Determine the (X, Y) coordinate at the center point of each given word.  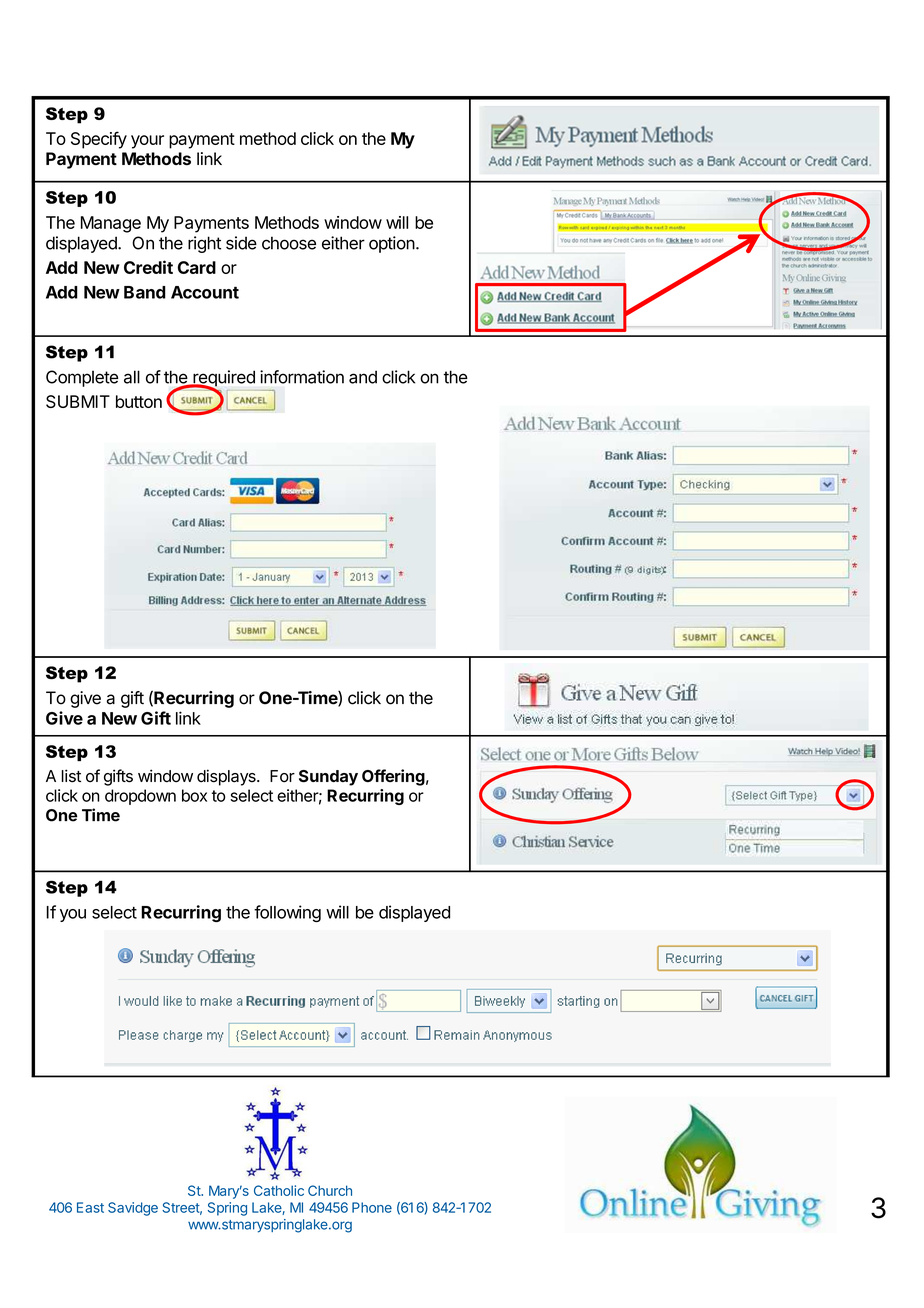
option (392, 244)
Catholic (279, 1190)
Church (330, 1190)
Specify (99, 140)
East (90, 1207)
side (241, 243)
